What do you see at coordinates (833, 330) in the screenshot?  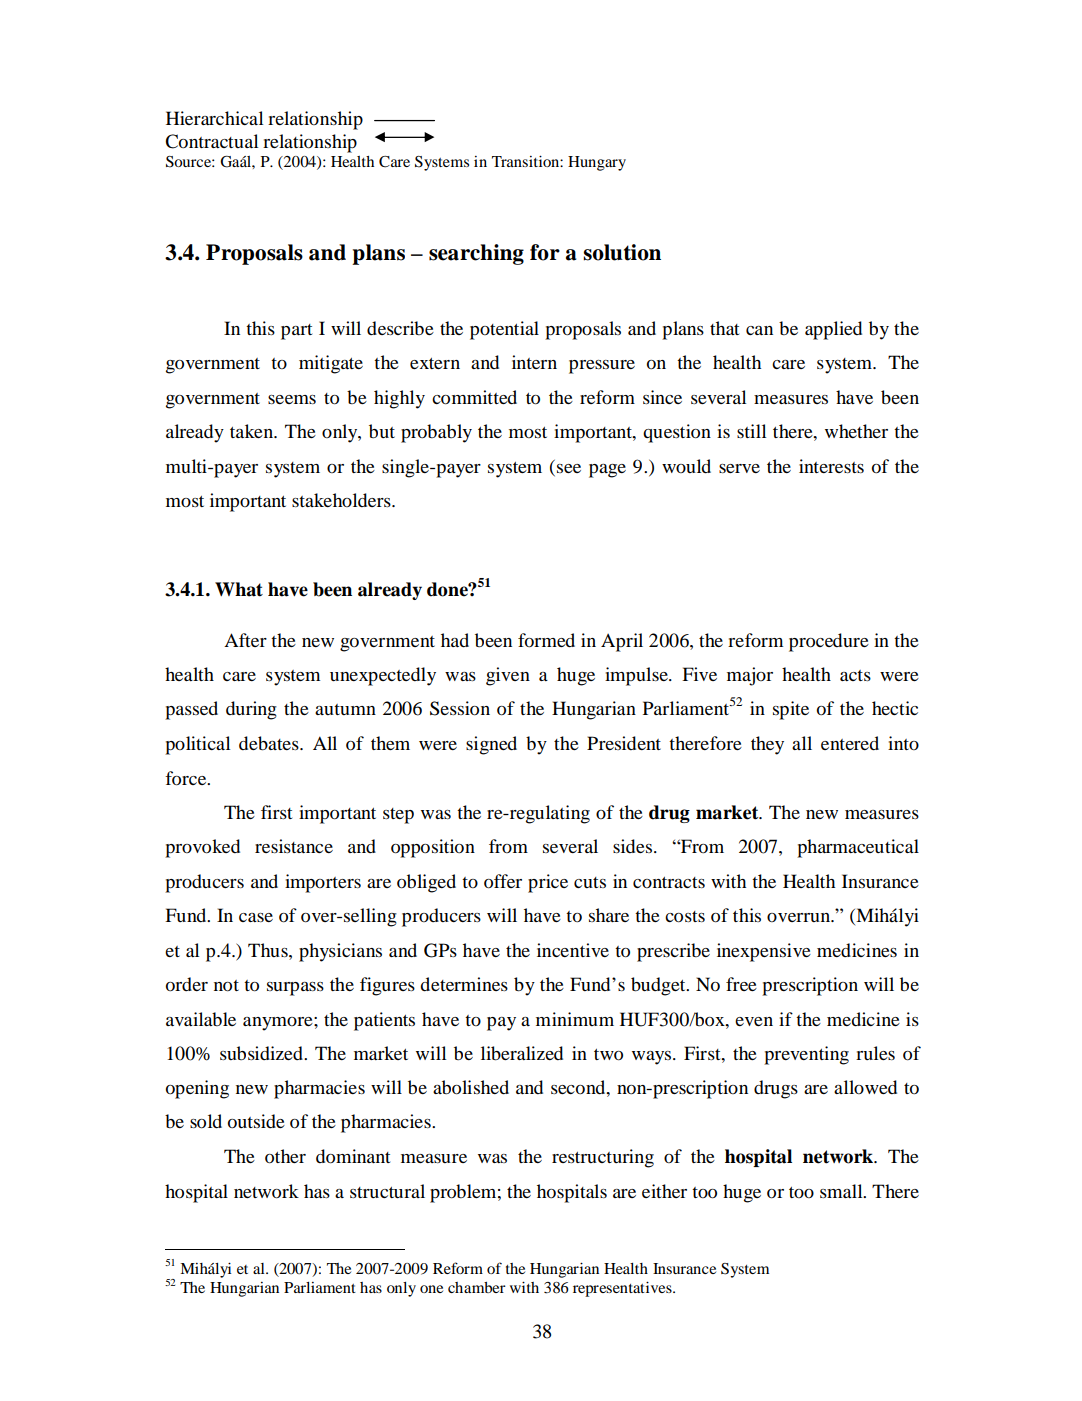 I see `applied` at bounding box center [833, 330].
